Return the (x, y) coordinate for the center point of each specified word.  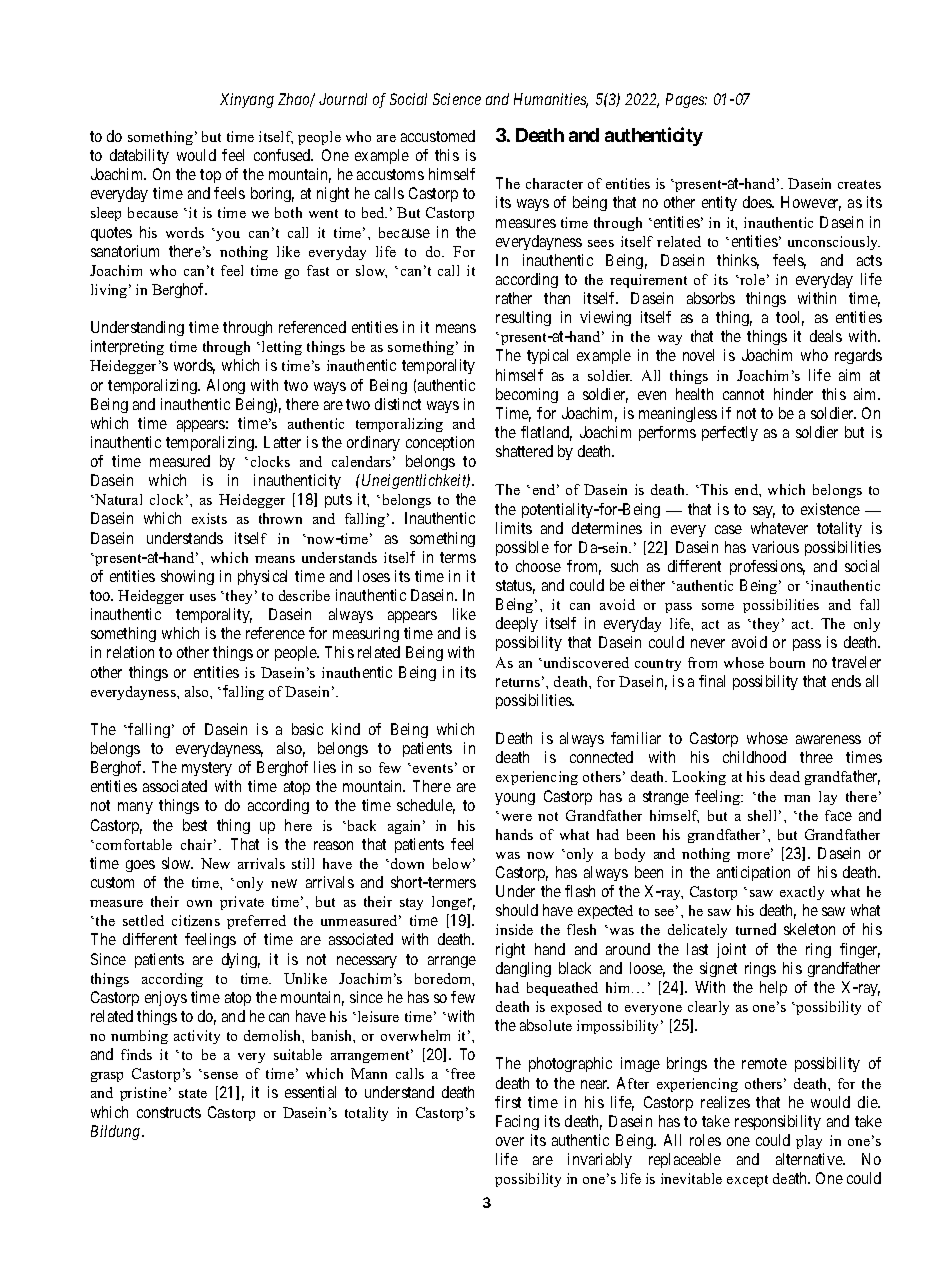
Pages (686, 100)
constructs (169, 1112)
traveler (856, 662)
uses (203, 597)
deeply (517, 624)
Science (457, 99)
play (809, 1142)
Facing (517, 1122)
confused (283, 155)
